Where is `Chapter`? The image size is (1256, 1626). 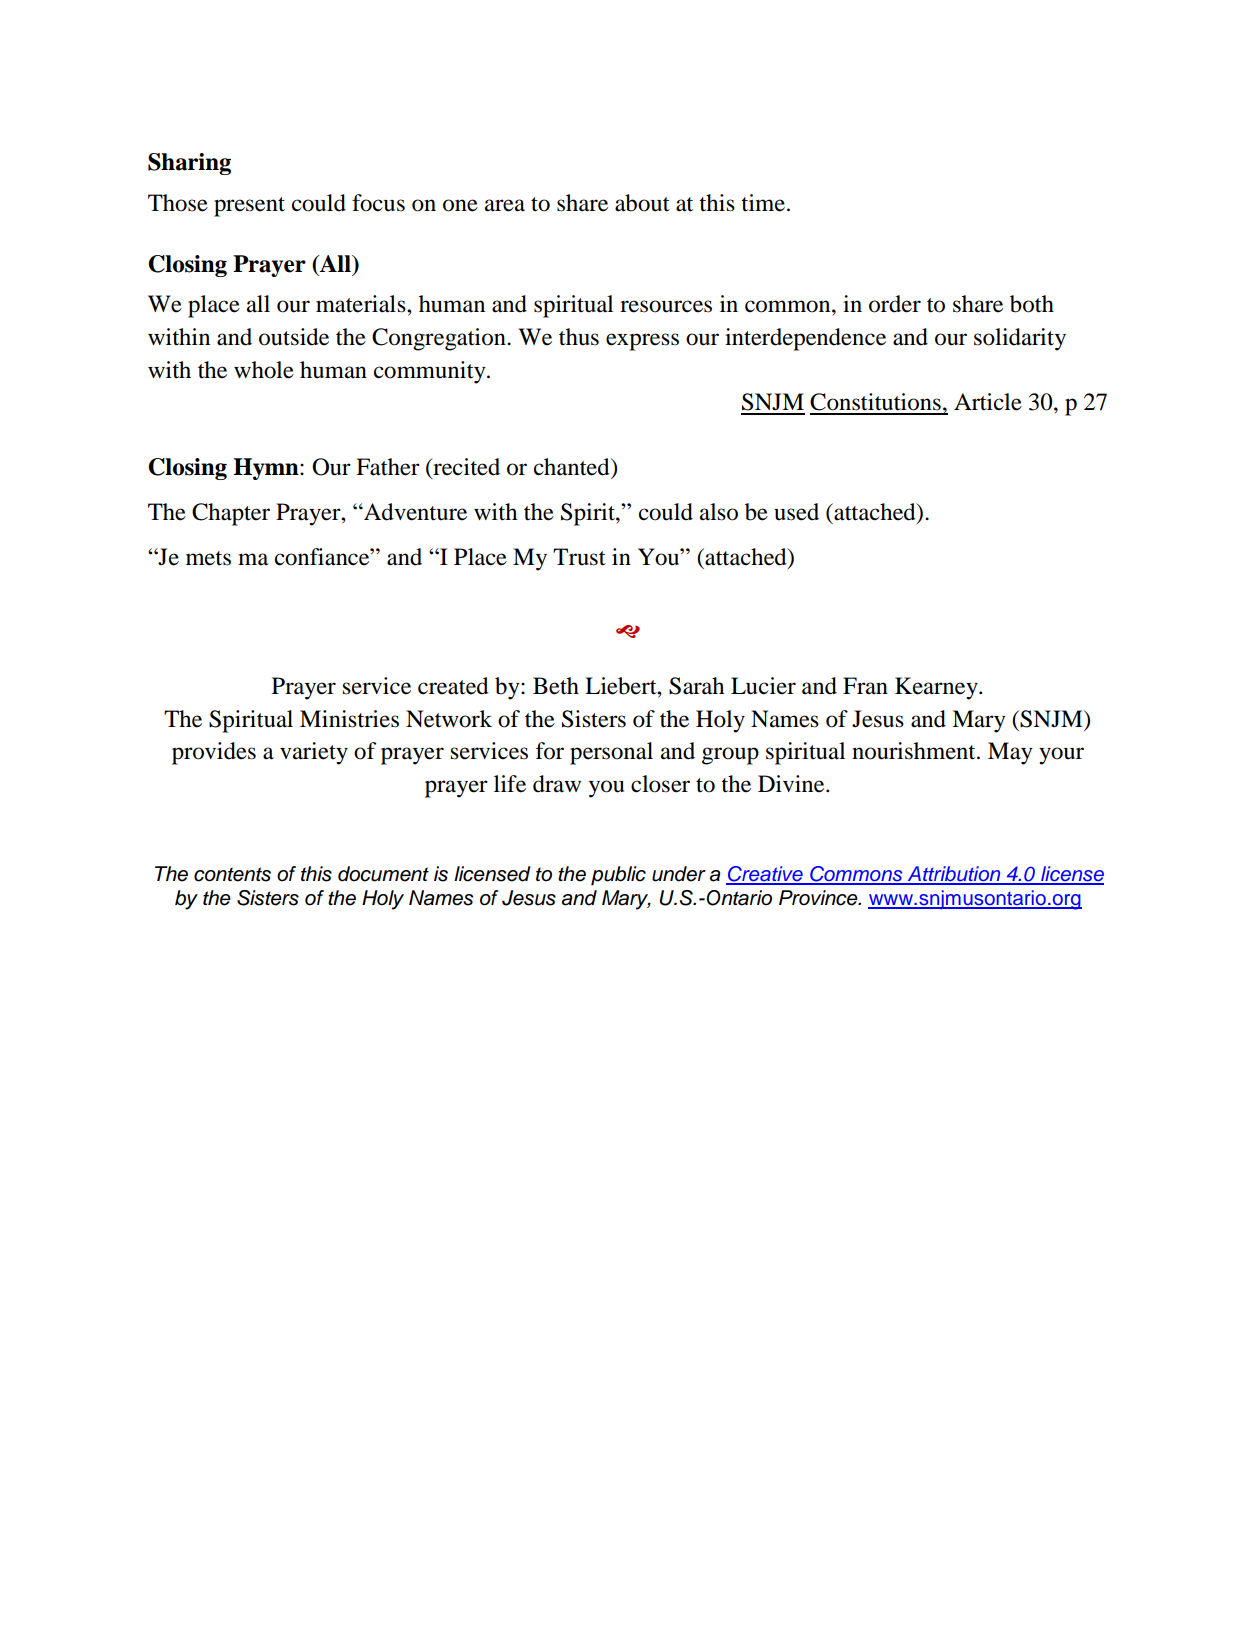 Chapter is located at coordinates (231, 514).
